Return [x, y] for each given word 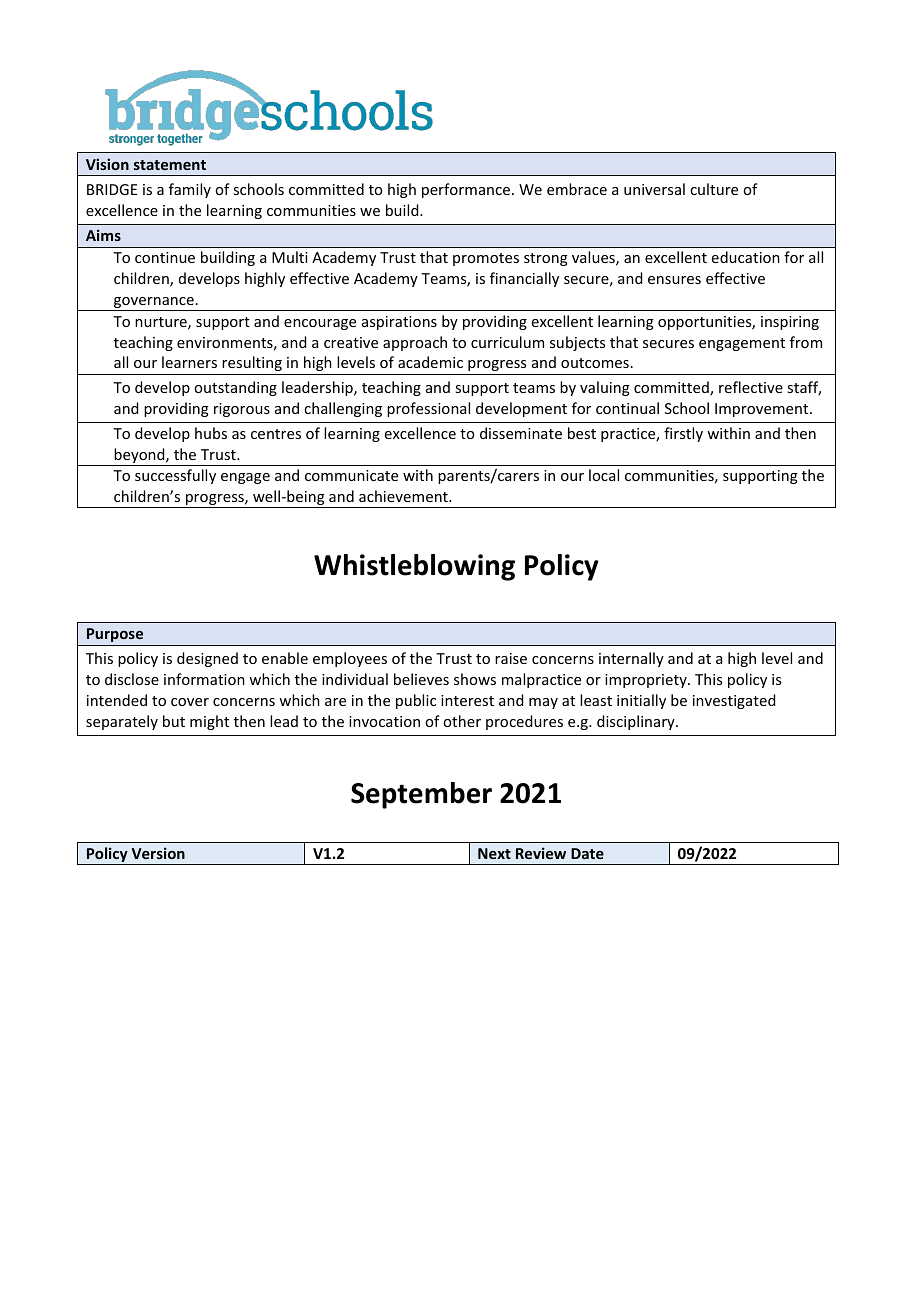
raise [511, 658]
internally [631, 659]
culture [714, 189]
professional [428, 409]
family [190, 190]
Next [494, 853]
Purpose [115, 635]
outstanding [235, 388]
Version [158, 853]
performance [467, 190]
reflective [751, 387]
